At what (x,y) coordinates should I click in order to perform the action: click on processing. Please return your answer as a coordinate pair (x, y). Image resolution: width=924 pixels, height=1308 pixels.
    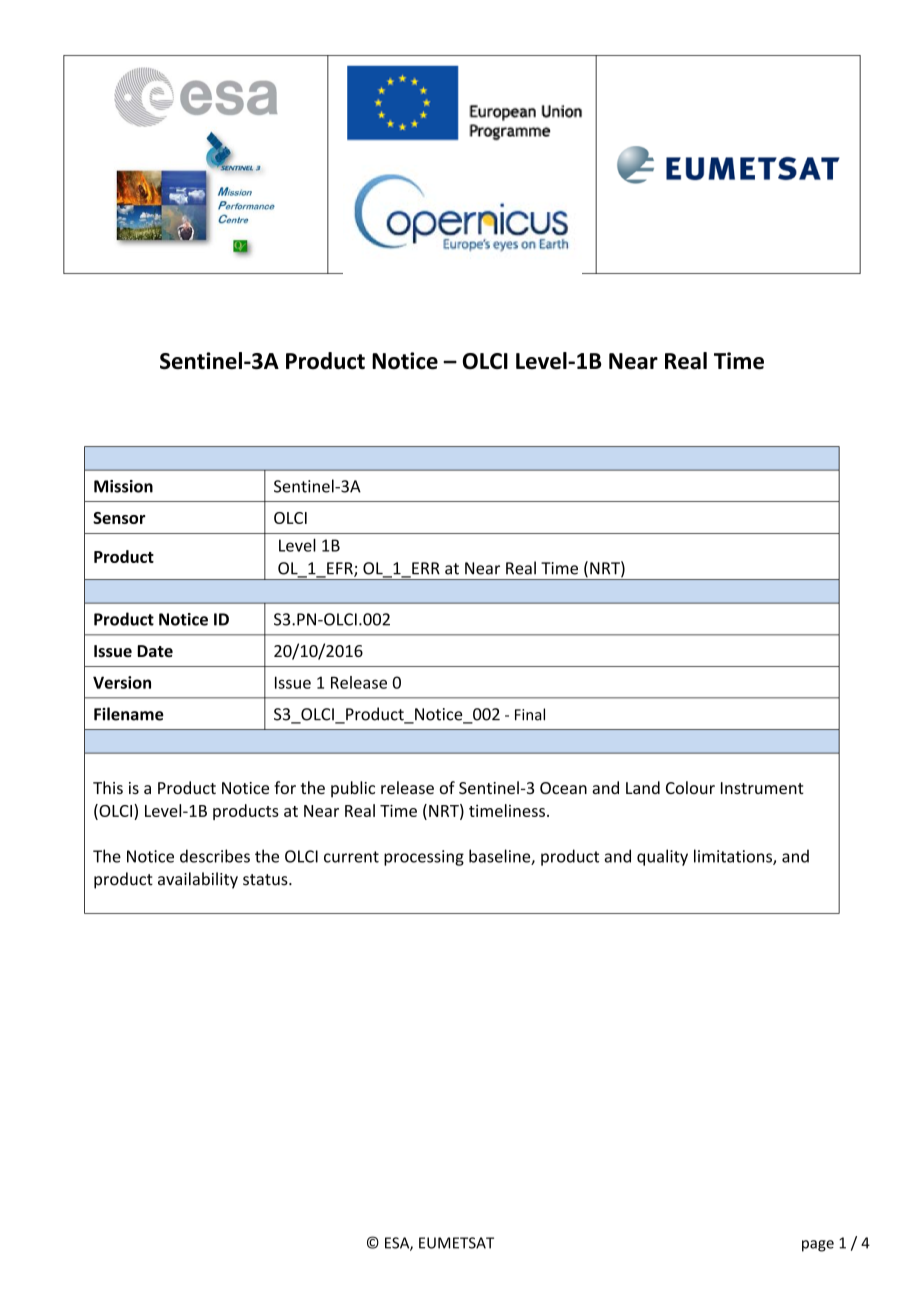
    Looking at the image, I should click on (424, 858).
